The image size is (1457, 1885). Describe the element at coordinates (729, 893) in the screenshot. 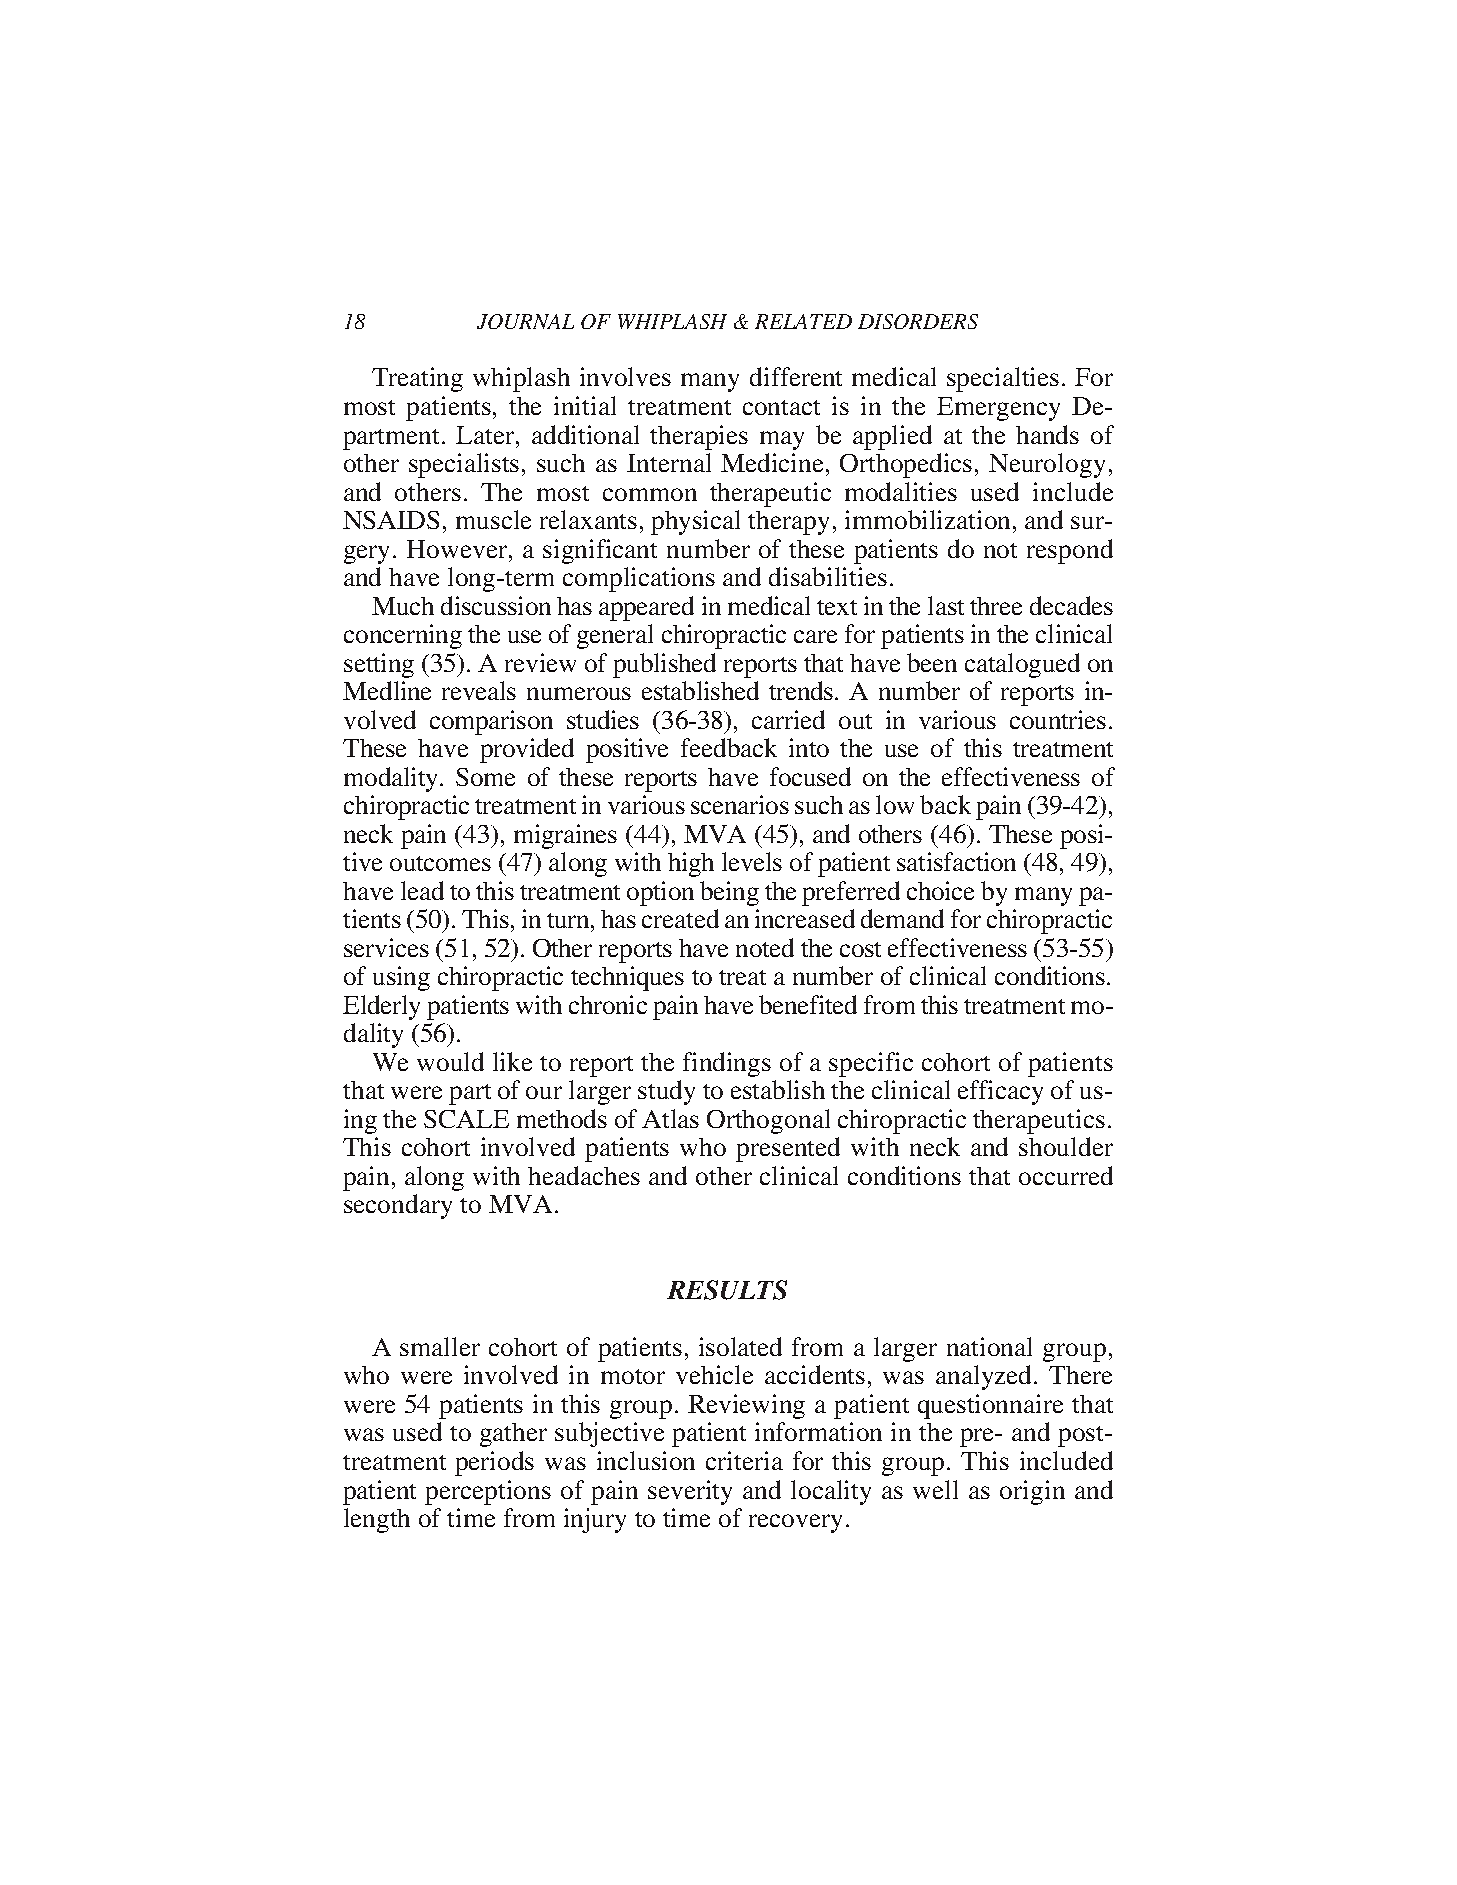

I see `being` at that location.
